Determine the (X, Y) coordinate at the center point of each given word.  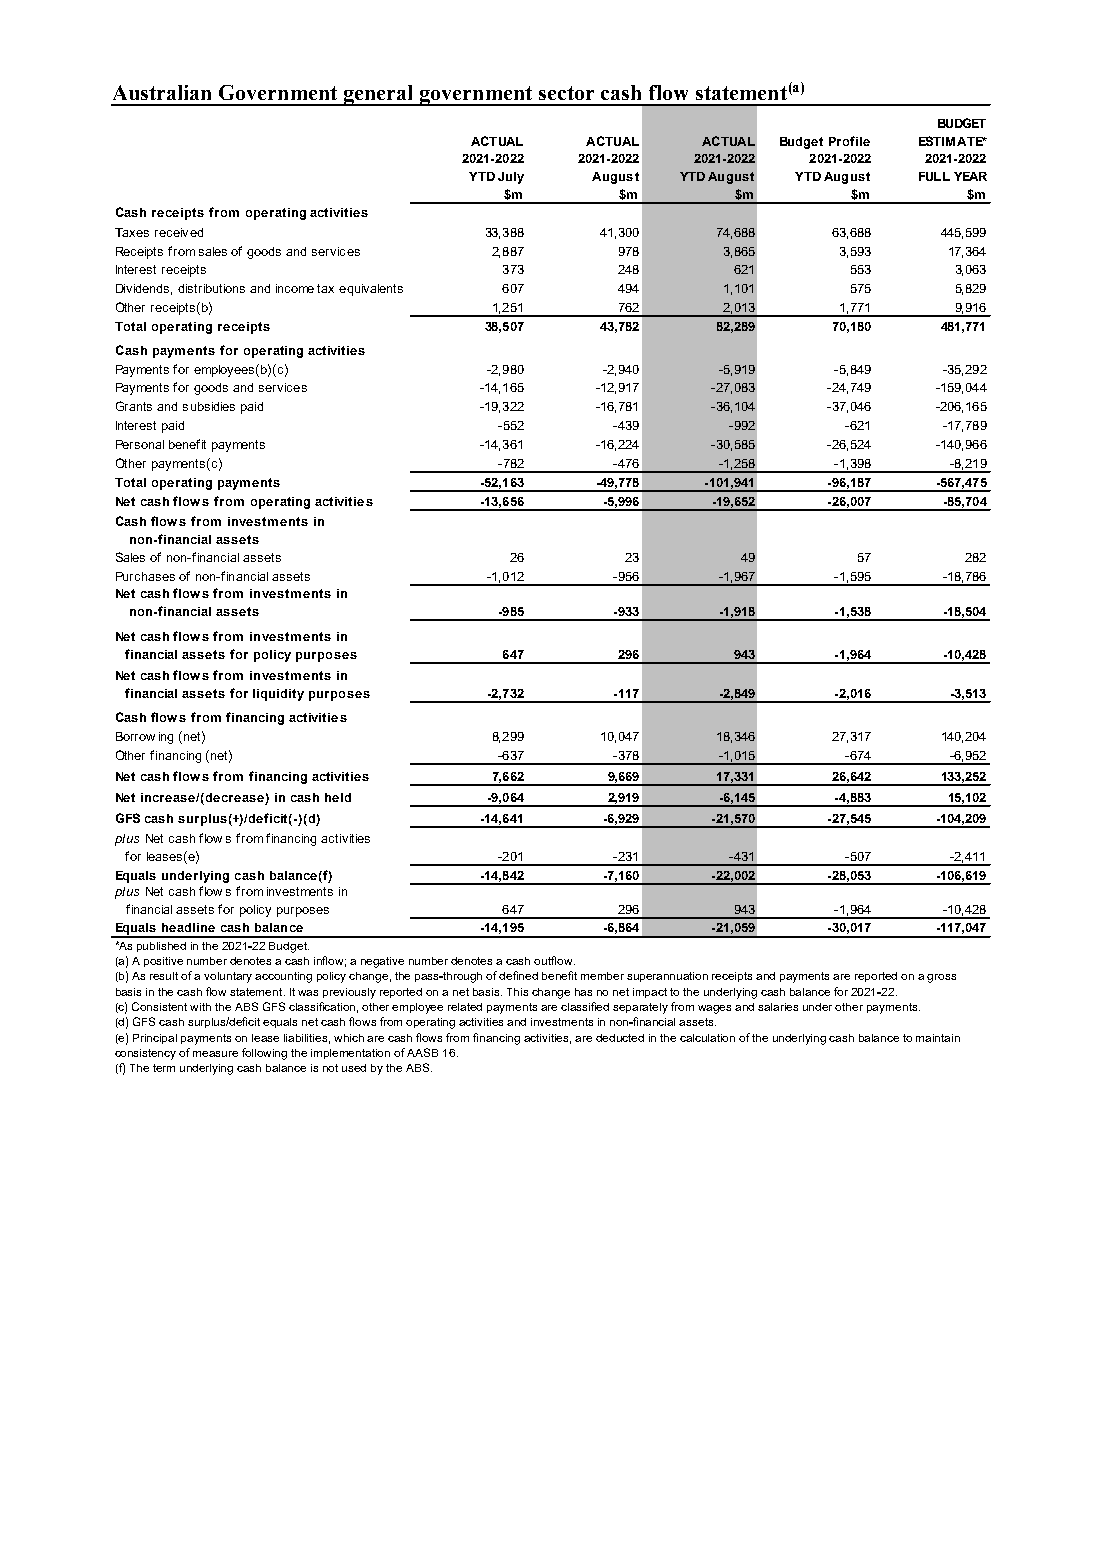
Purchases (145, 576)
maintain (938, 1038)
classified (585, 1006)
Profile (849, 141)
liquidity (278, 695)
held (338, 797)
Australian (162, 92)
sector (566, 93)
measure (215, 1054)
